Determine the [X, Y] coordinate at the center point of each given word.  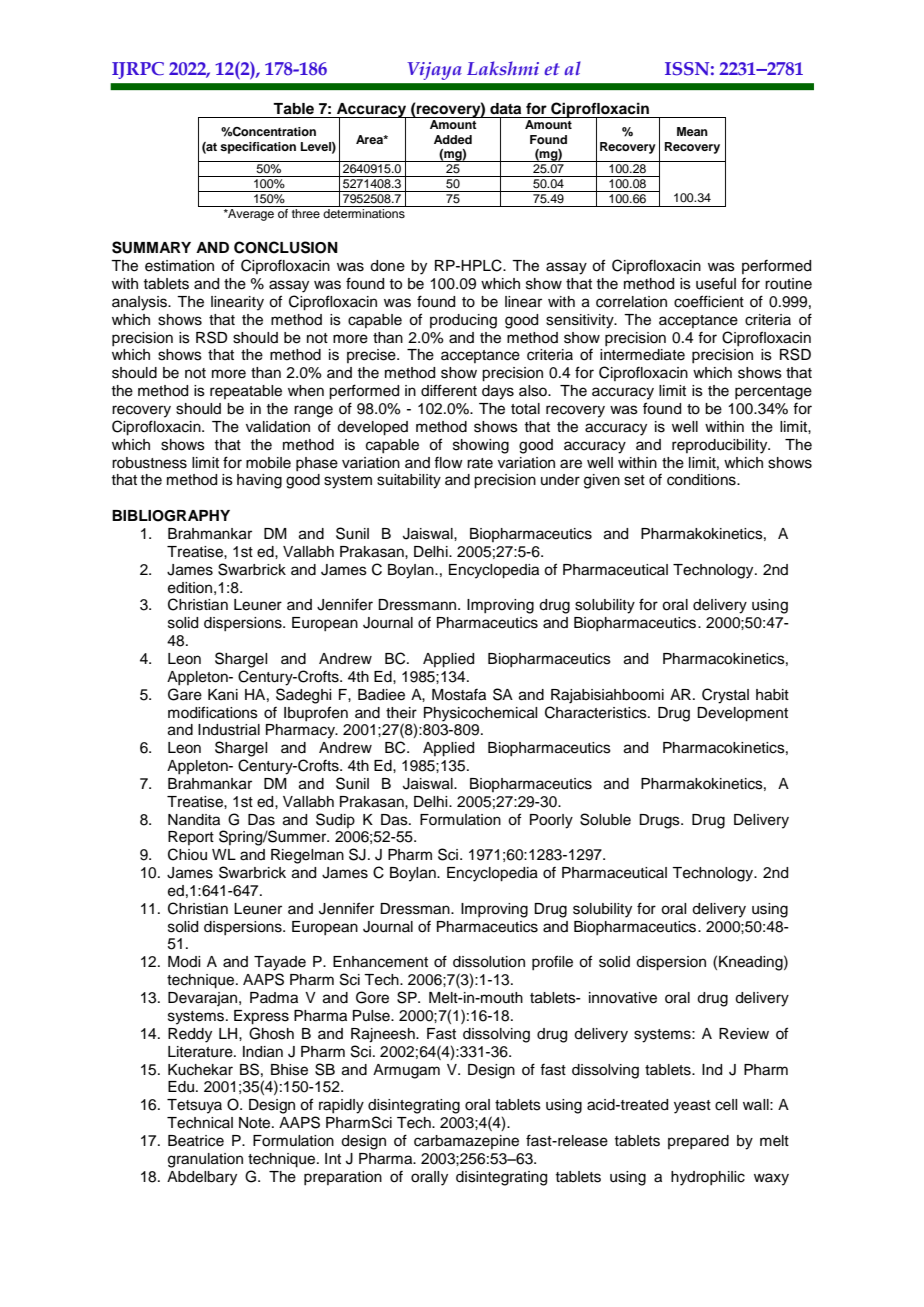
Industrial [229, 730]
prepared [698, 1142]
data [505, 109]
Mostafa [459, 695]
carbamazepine [466, 1142]
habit [772, 695]
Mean [692, 131]
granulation [205, 1160]
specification [258, 148]
